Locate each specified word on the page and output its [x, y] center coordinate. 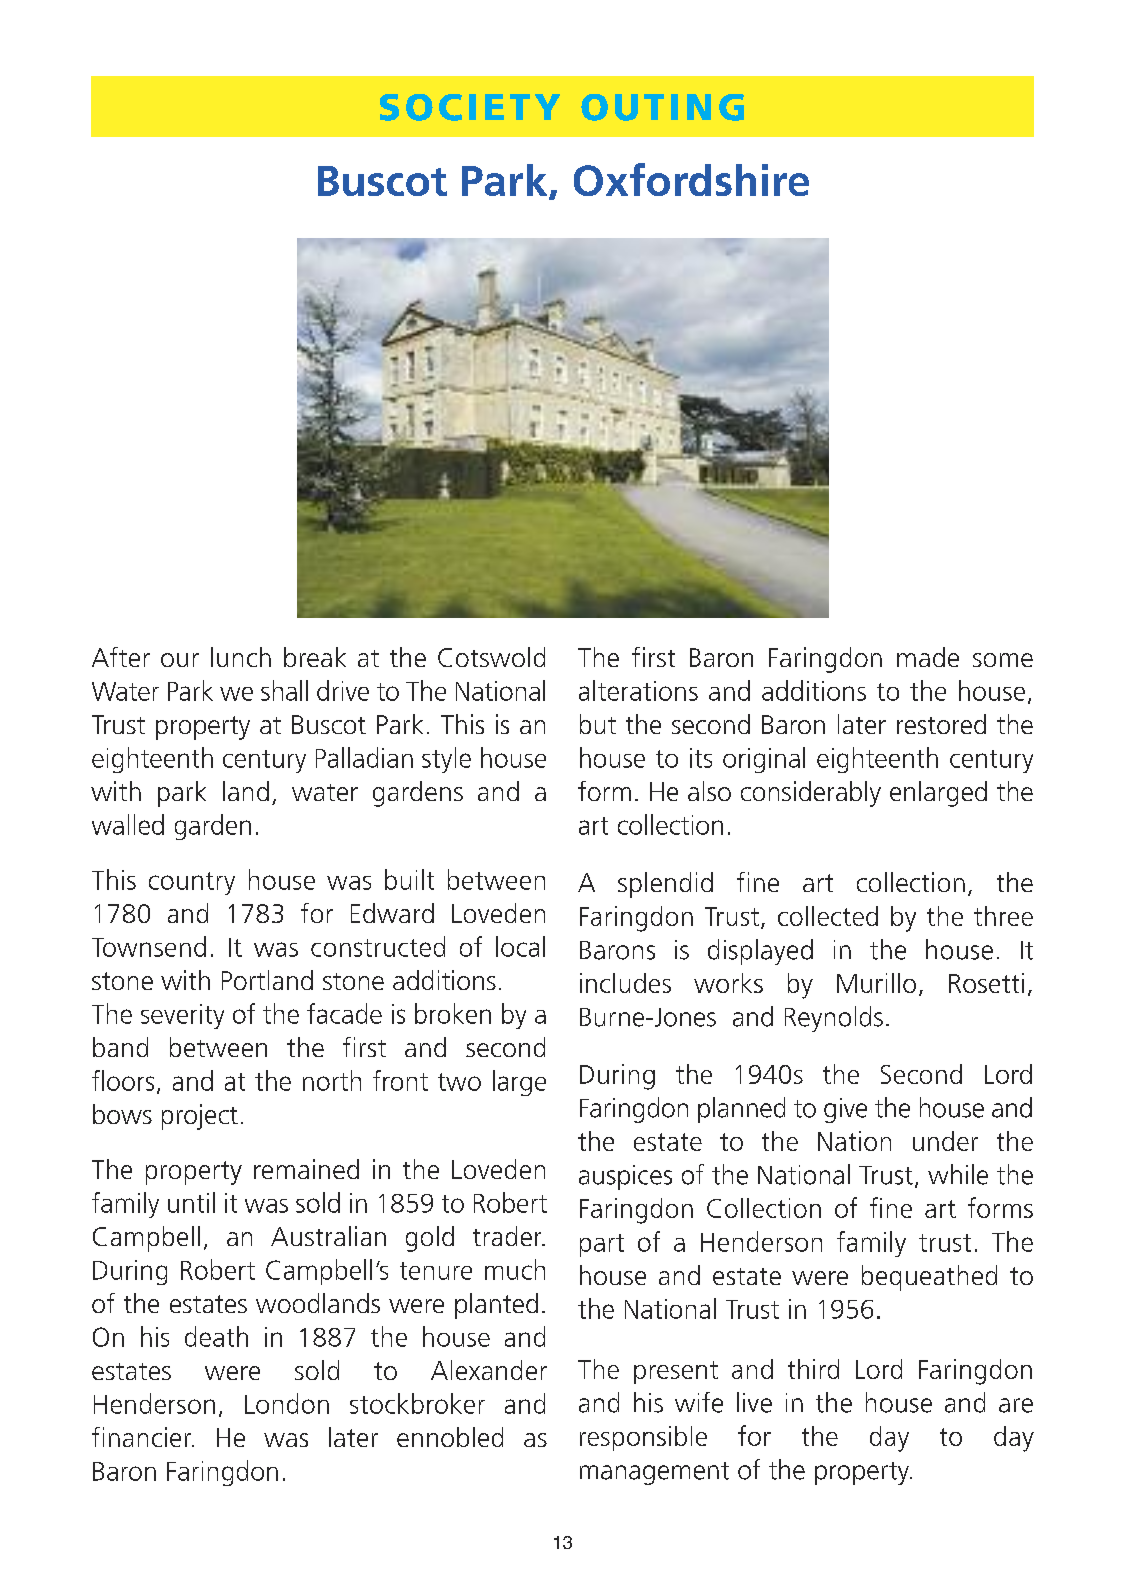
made [928, 657]
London [287, 1403]
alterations [638, 690]
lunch [241, 657]
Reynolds [834, 1019]
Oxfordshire [691, 179]
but [598, 724]
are [1016, 1405]
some [1003, 660]
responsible [643, 1438]
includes [625, 983]
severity [182, 1016]
